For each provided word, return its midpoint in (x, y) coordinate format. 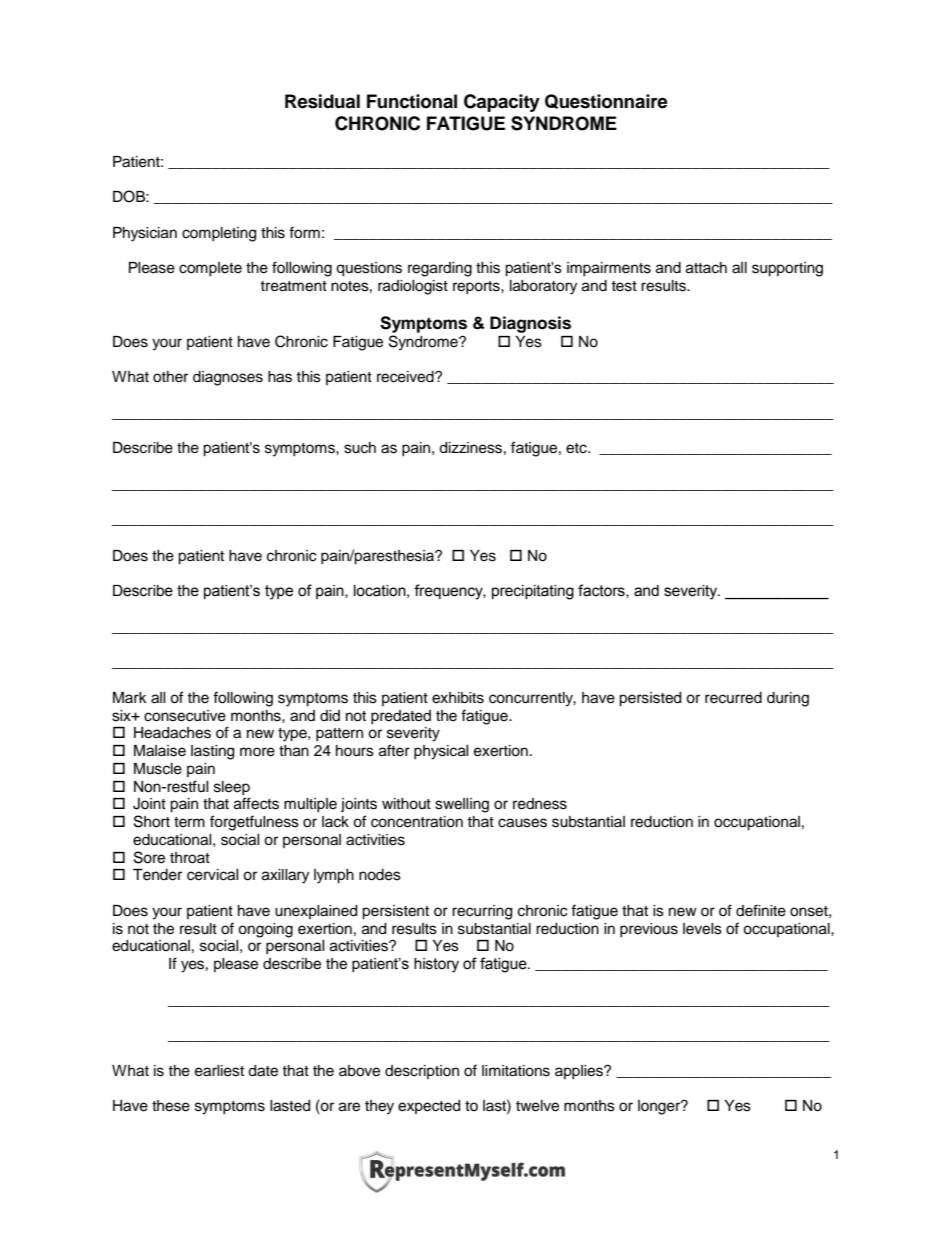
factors (602, 591)
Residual (322, 101)
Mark (130, 697)
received (406, 377)
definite (761, 910)
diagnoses (228, 378)
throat (190, 858)
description (422, 1072)
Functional (412, 101)
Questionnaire (606, 101)
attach (706, 268)
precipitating (533, 592)
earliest (219, 1071)
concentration (417, 822)
